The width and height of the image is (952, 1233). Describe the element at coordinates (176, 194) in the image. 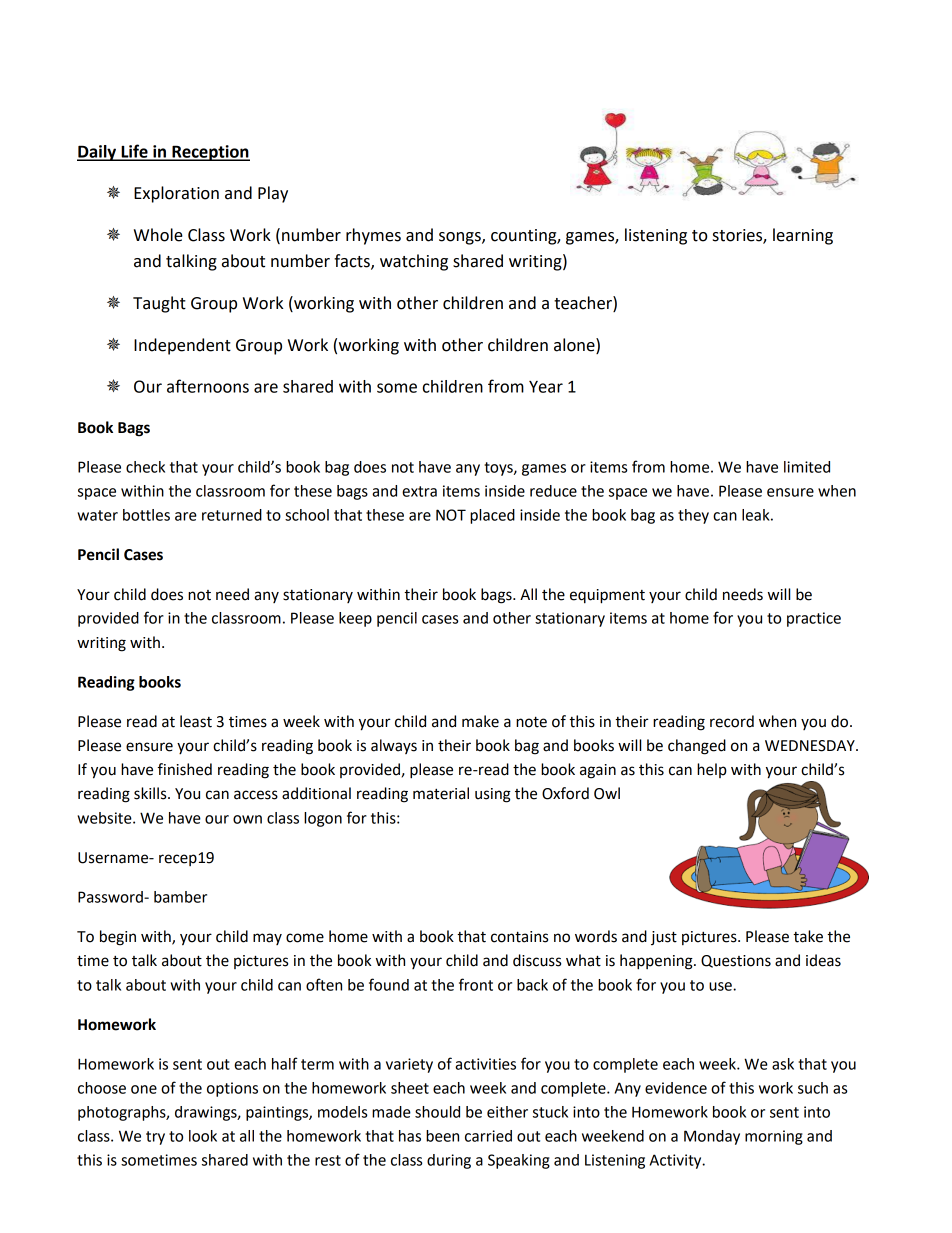

I see `Exploration` at that location.
